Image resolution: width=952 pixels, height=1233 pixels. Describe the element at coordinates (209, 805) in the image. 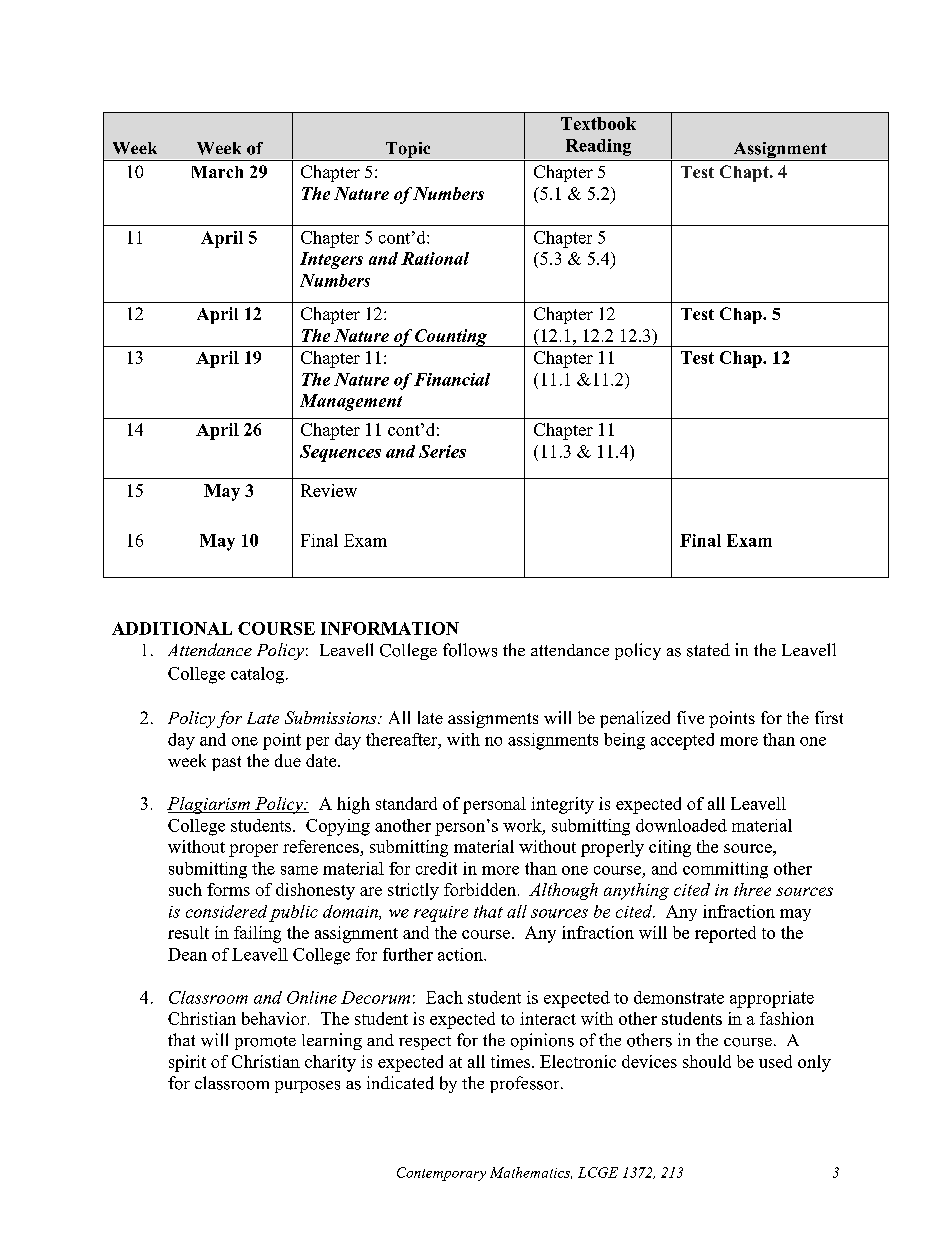

I see `Plagiarism` at that location.
